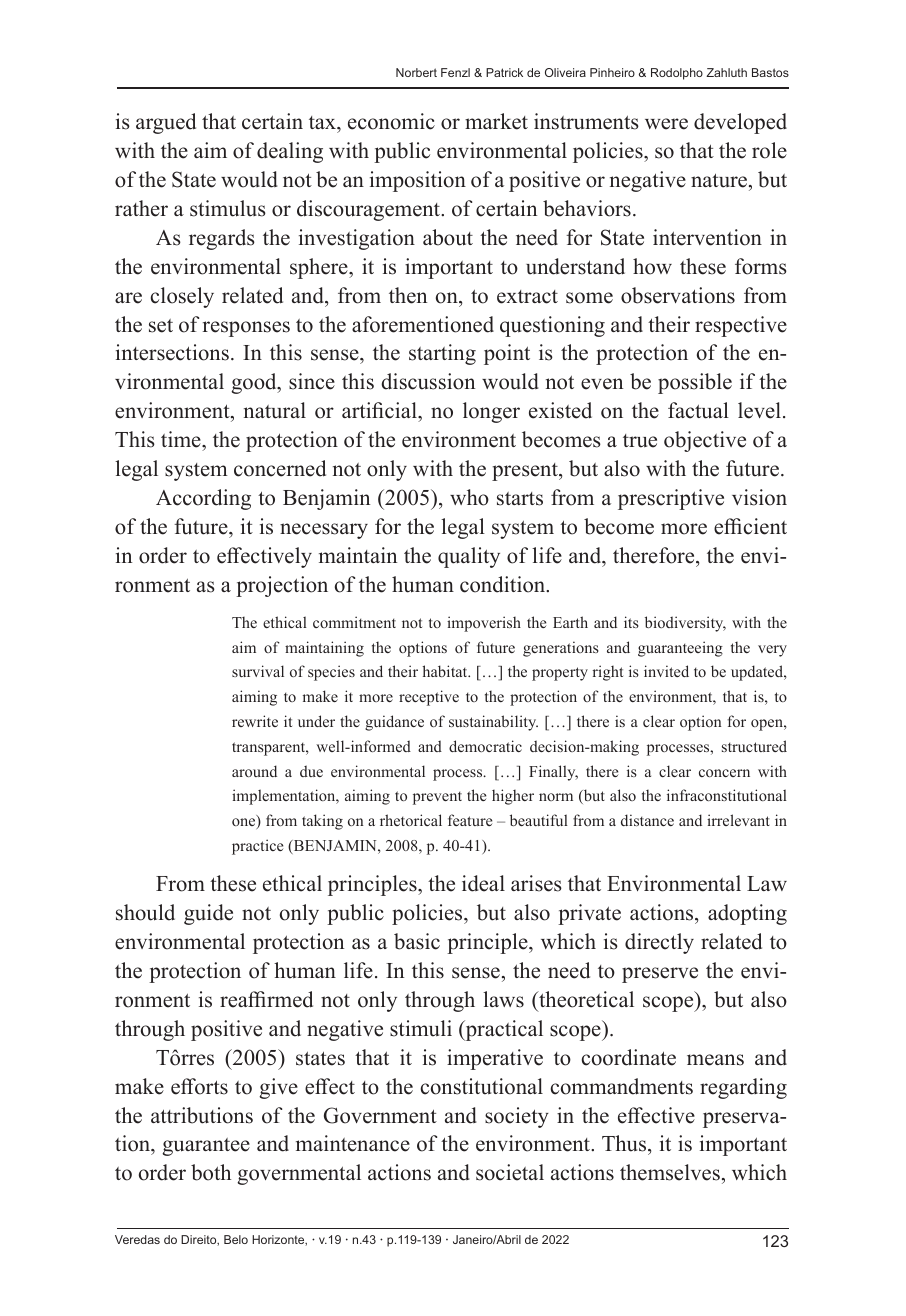  Describe the element at coordinates (496, 121) in the document. I see `market` at that location.
